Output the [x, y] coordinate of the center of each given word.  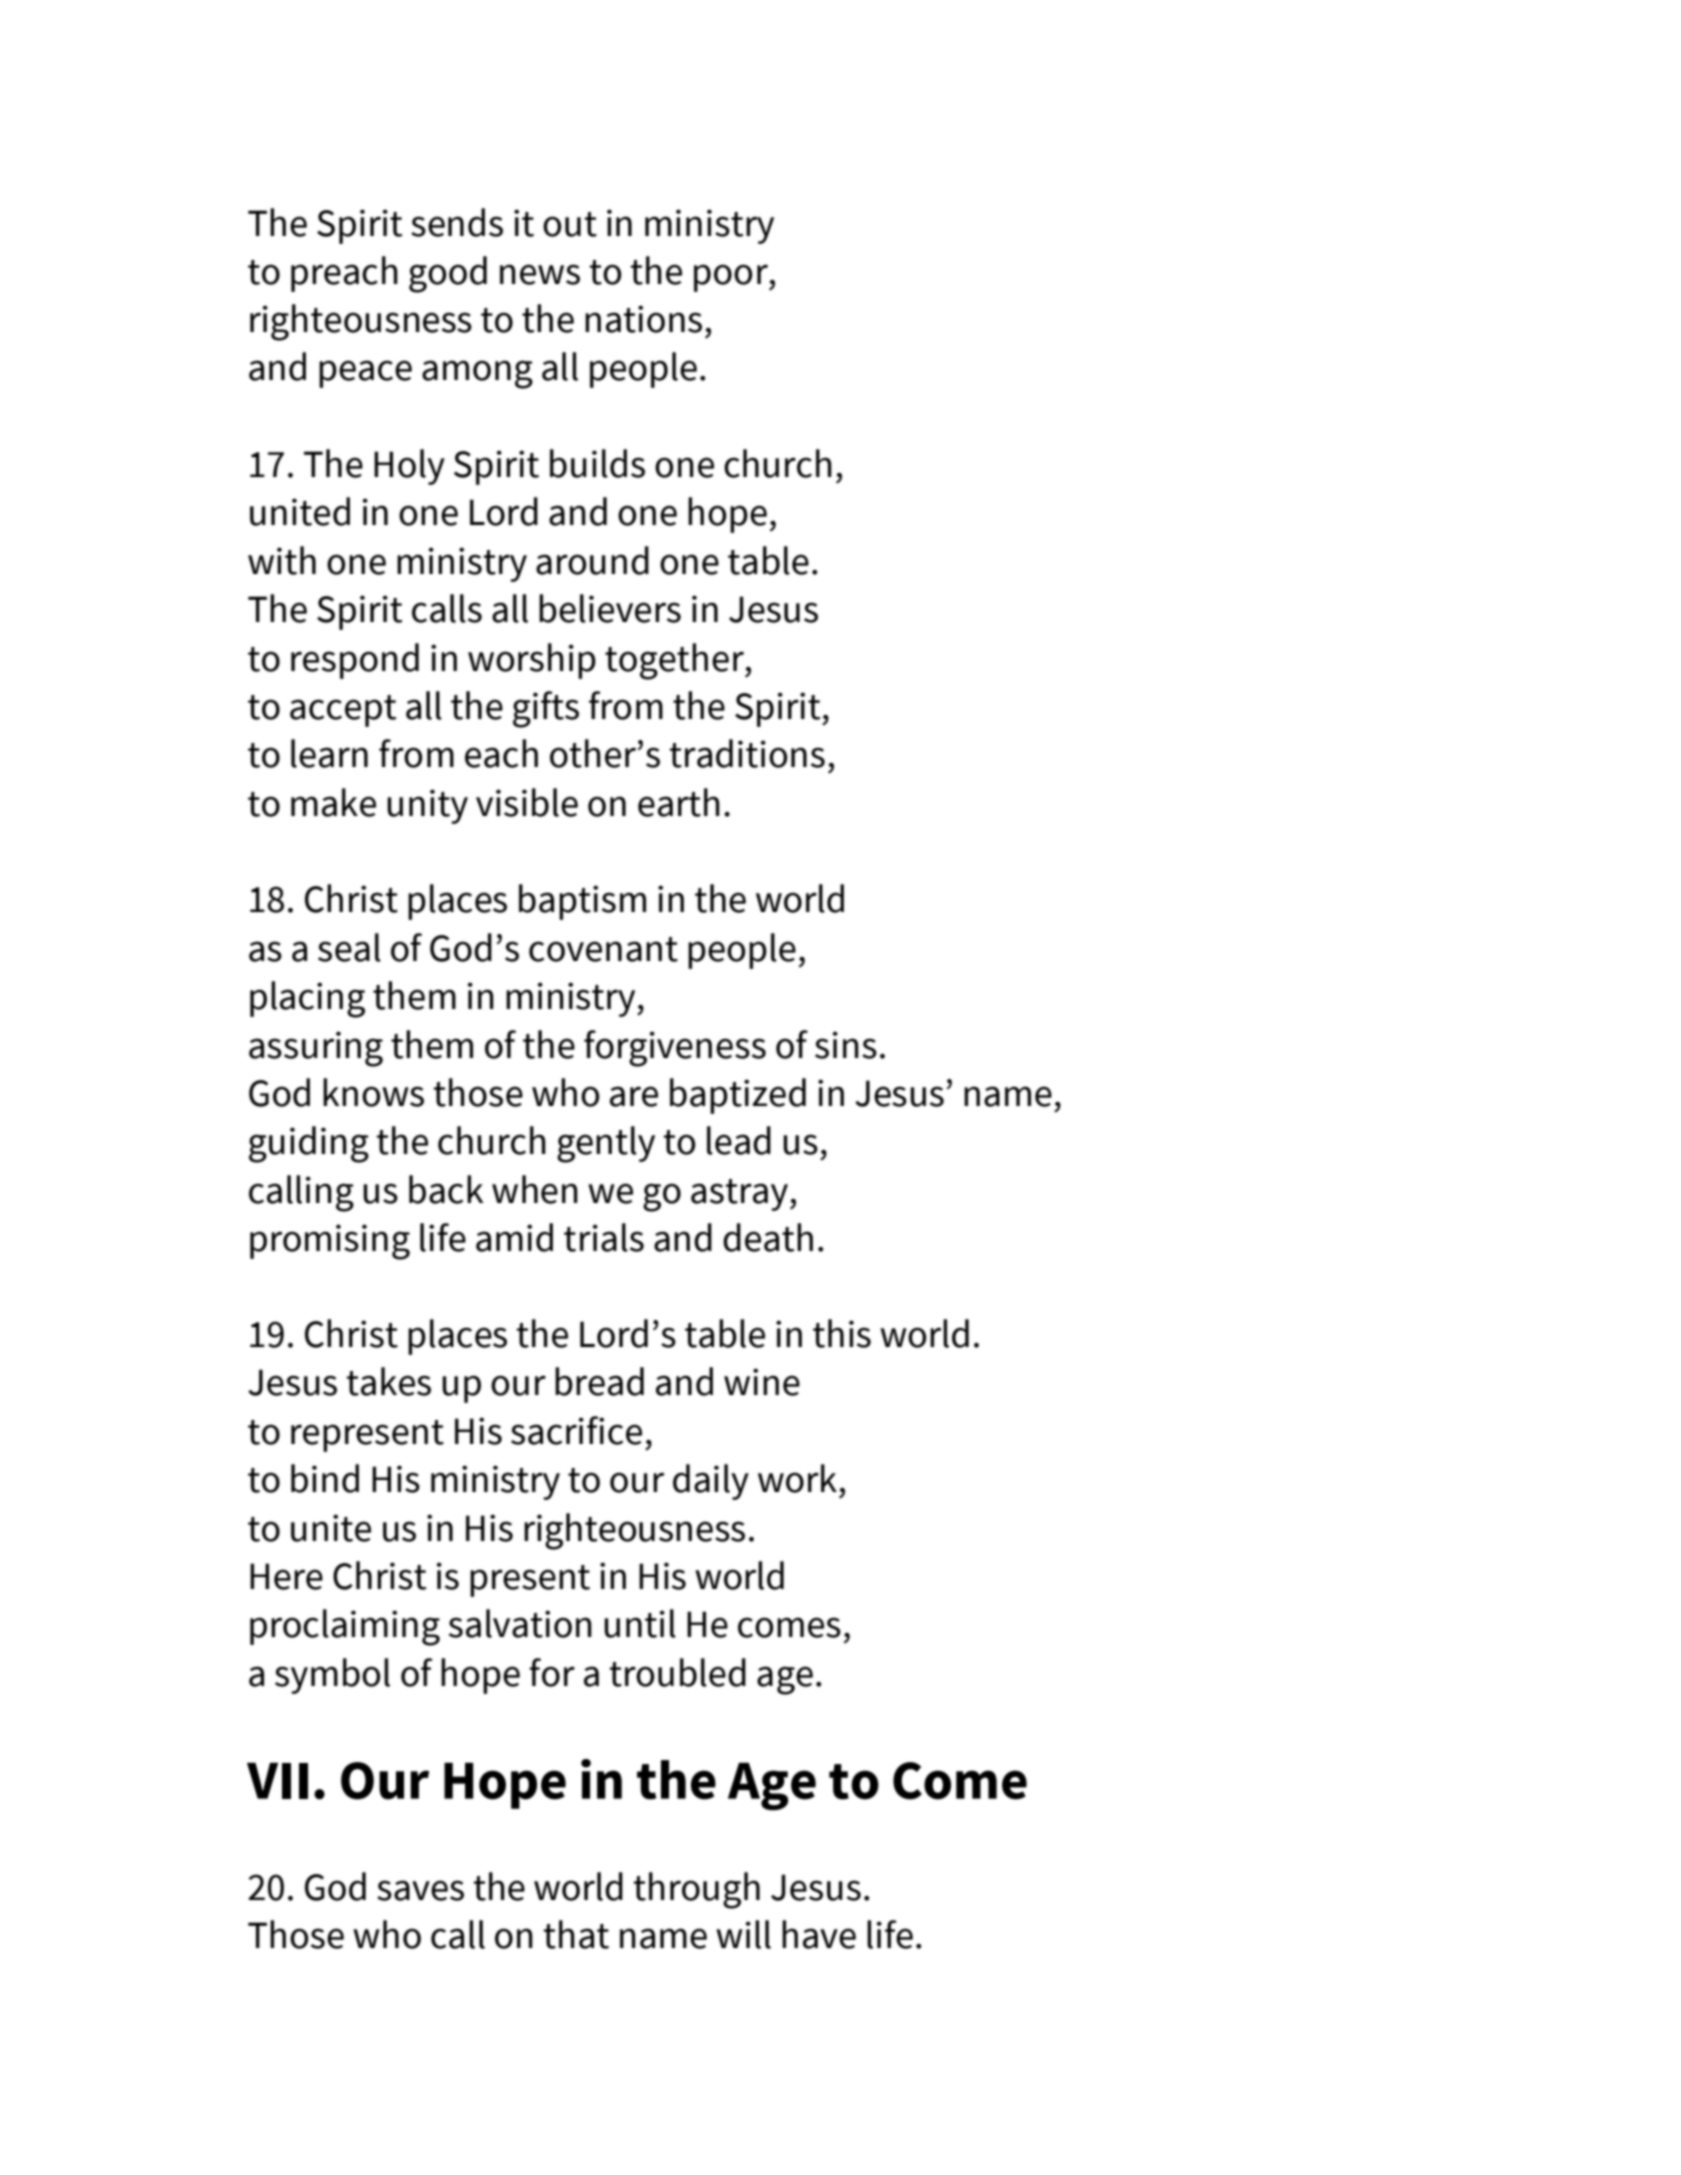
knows [373, 1092]
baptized [738, 1096]
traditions [747, 753]
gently [606, 1144]
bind [325, 1478]
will [743, 1934]
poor [732, 278]
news [540, 274]
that [576, 1934]
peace [365, 374]
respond [355, 661]
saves [420, 1890]
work [797, 1478]
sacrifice [576, 1430]
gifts [546, 709]
